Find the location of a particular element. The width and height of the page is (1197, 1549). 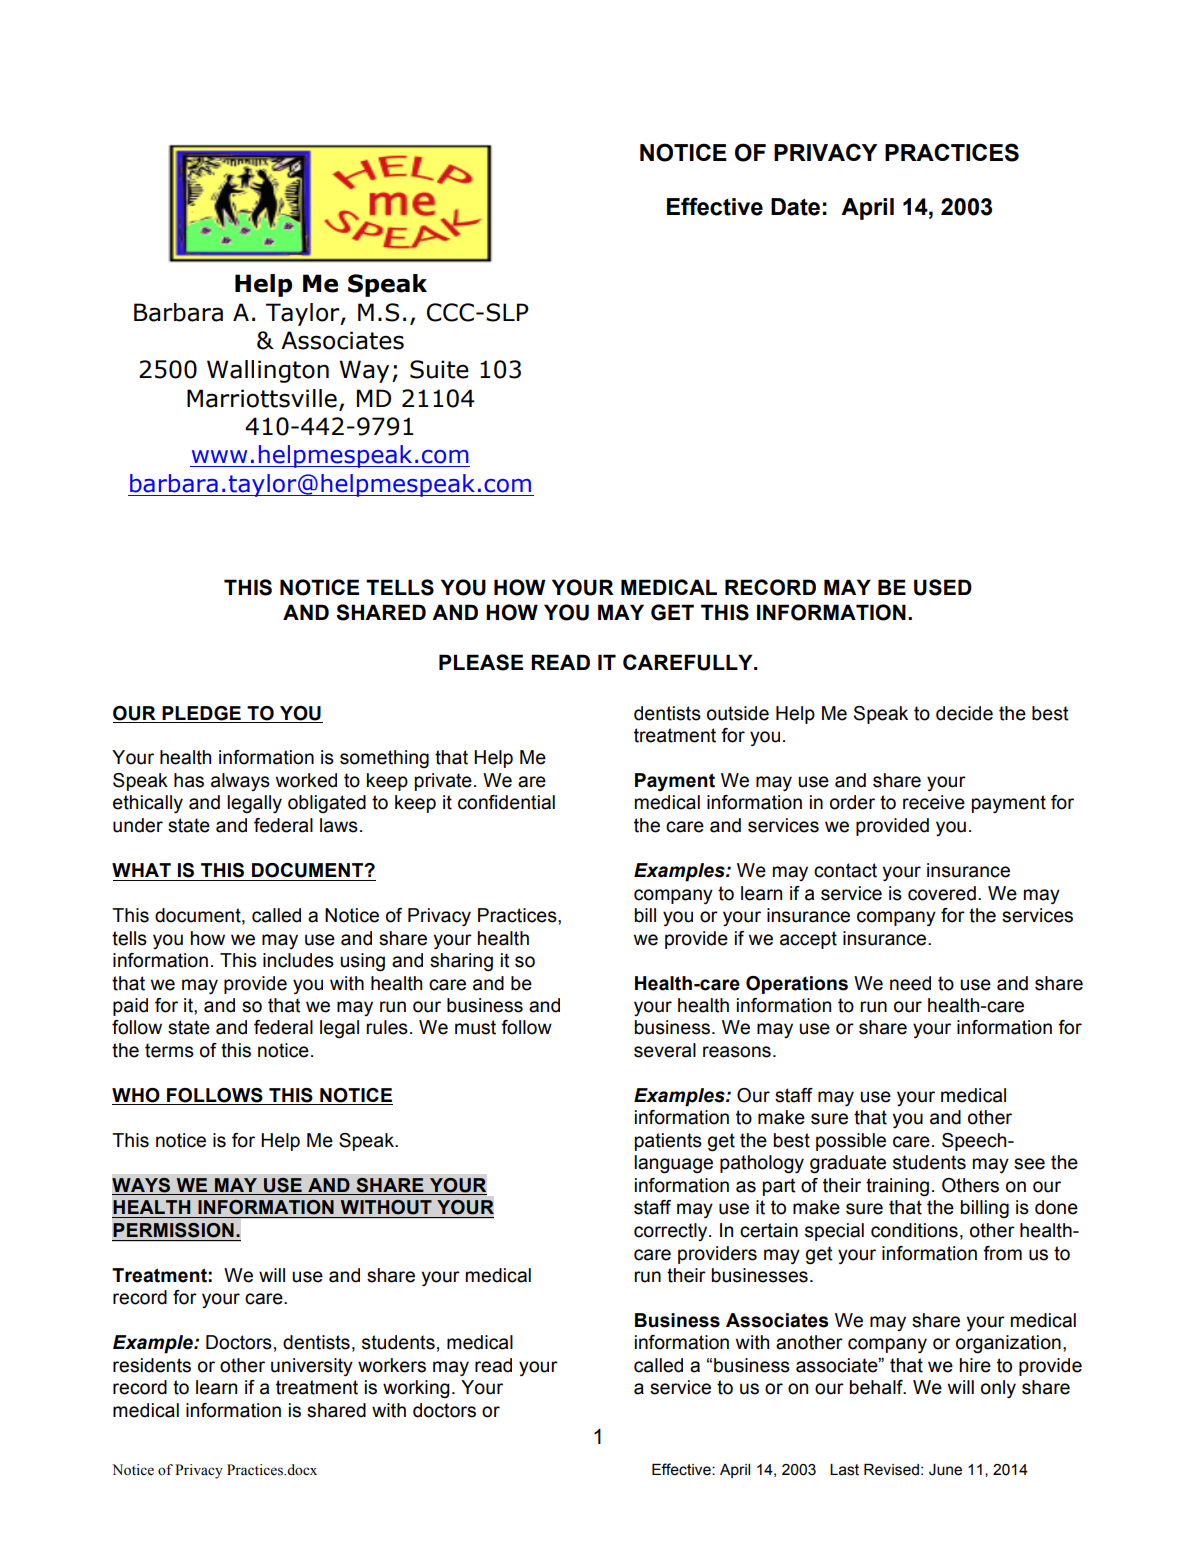

Suite is located at coordinates (439, 369).
